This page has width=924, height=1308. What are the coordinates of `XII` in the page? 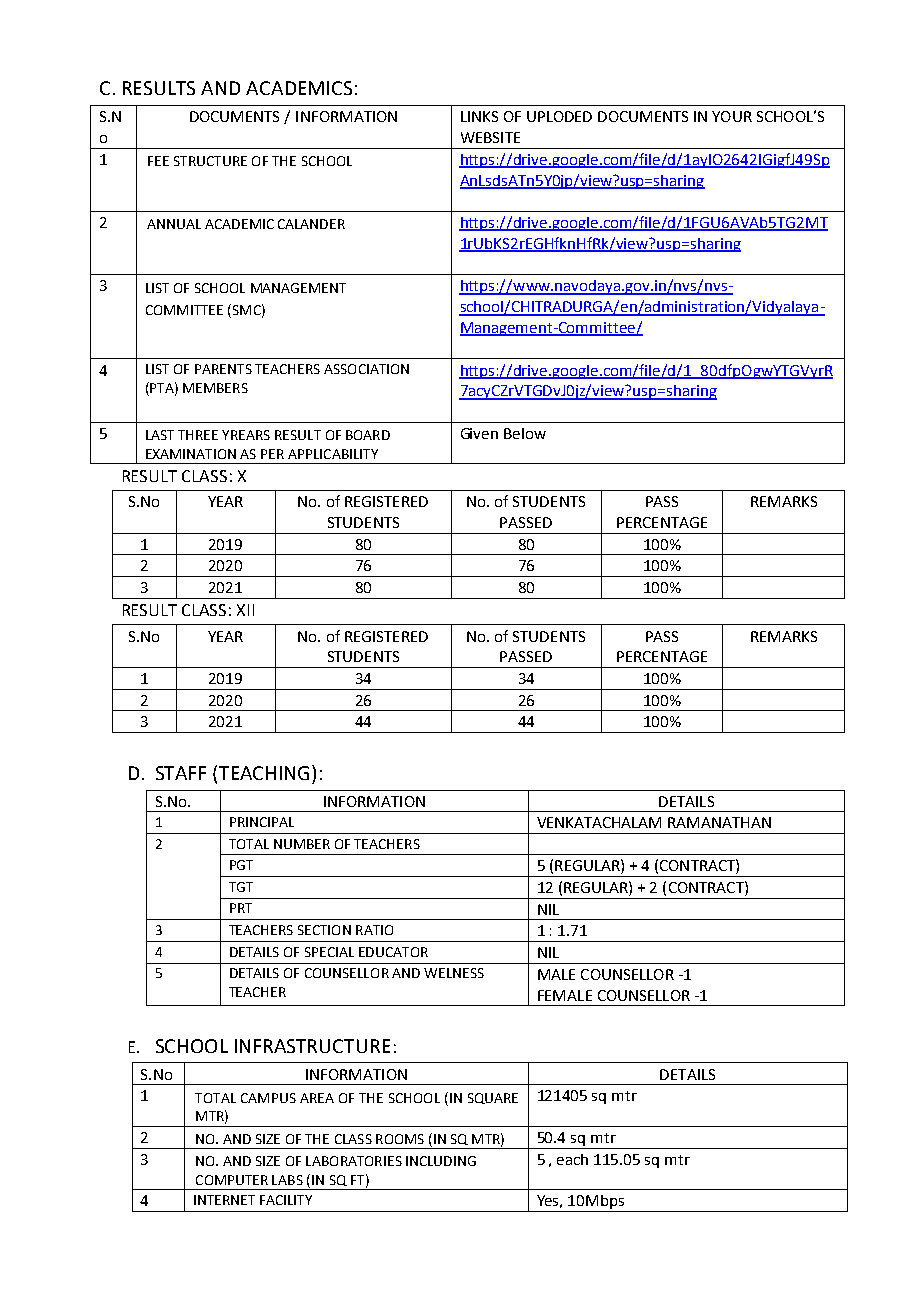 It's located at (245, 610).
